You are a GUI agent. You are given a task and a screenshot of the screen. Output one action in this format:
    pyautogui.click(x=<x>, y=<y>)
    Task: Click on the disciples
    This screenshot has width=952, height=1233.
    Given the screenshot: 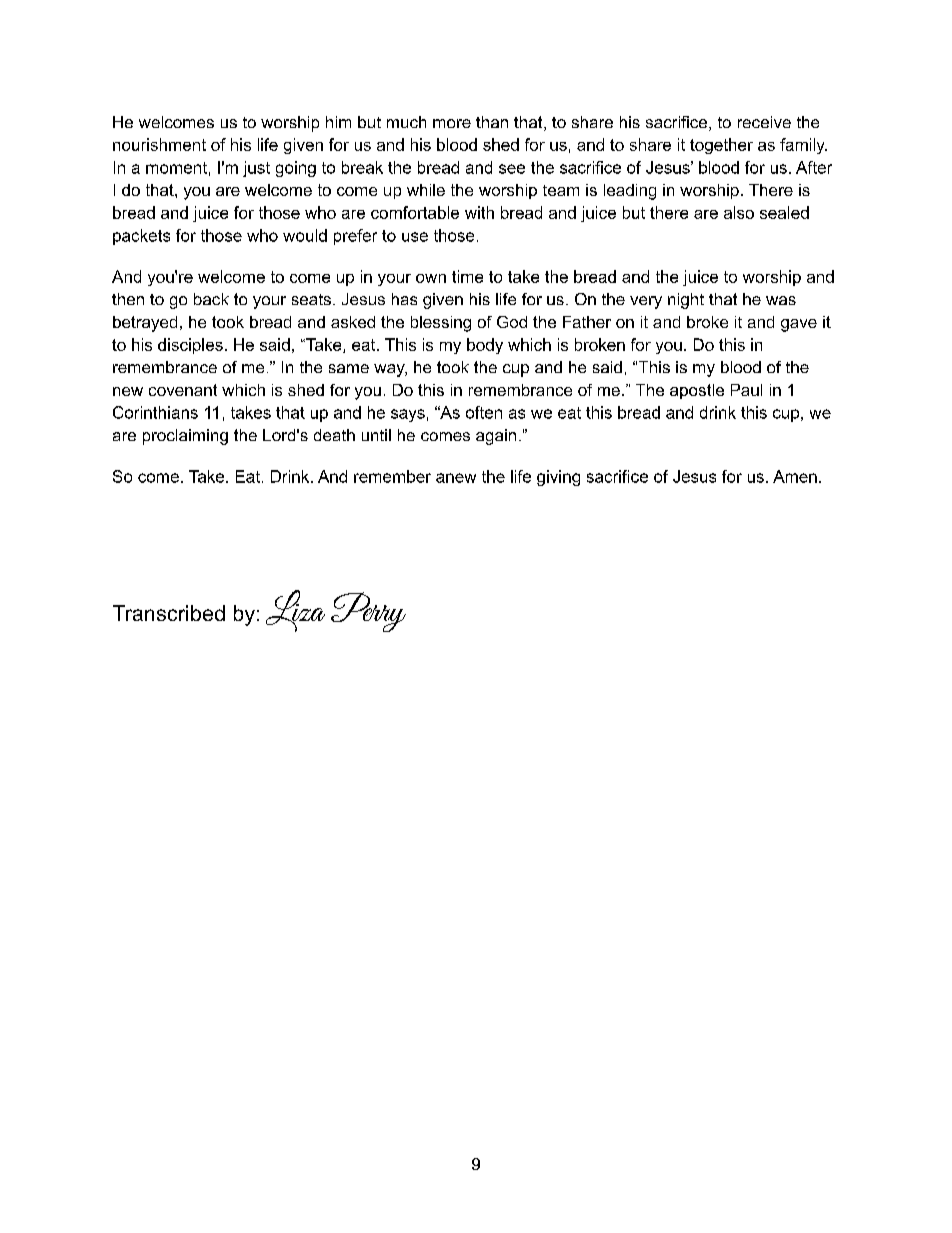 What is the action you would take?
    pyautogui.click(x=190, y=346)
